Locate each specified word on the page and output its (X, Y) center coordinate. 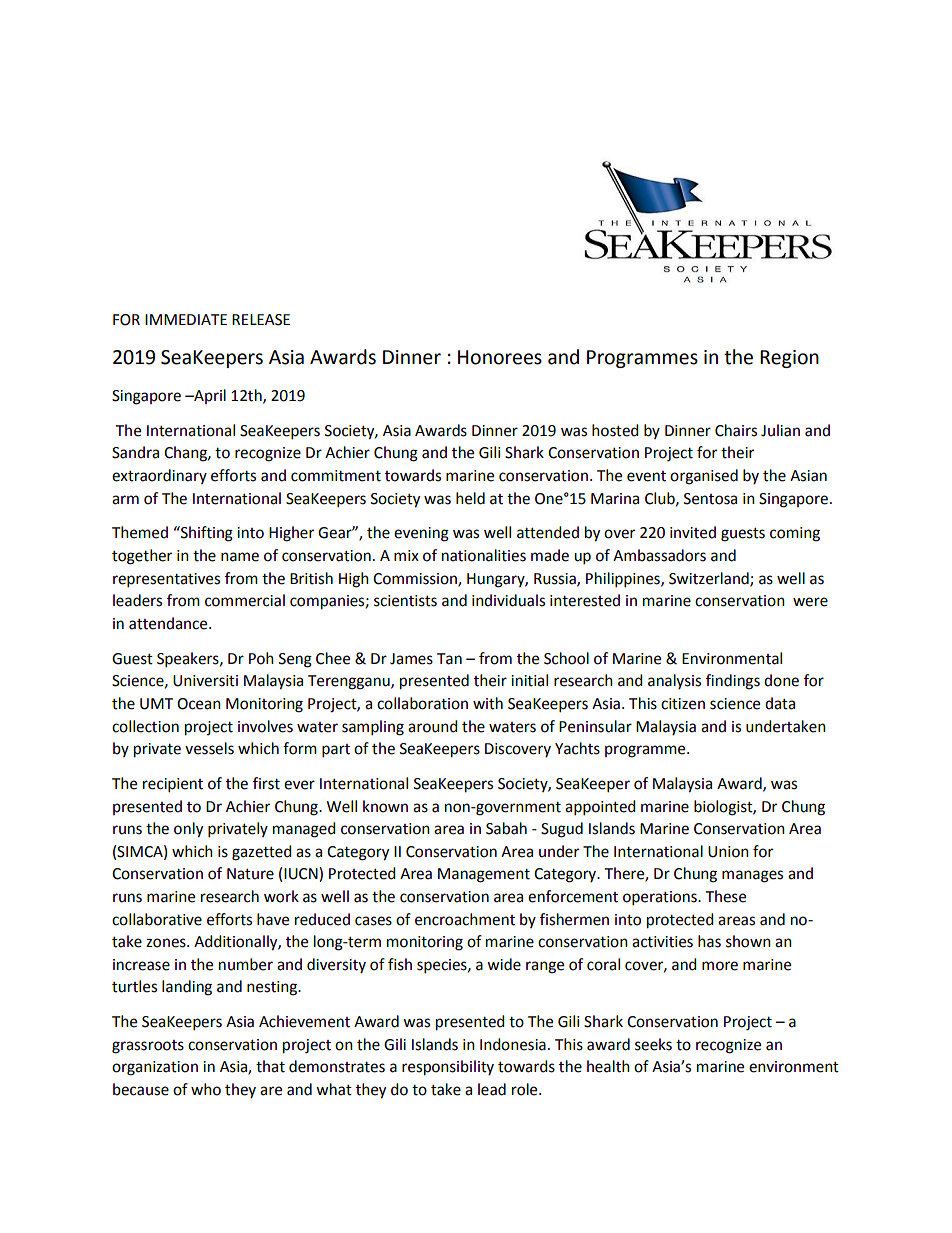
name (240, 557)
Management (484, 875)
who (206, 1089)
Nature (250, 874)
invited (693, 532)
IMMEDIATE (186, 319)
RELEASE (261, 320)
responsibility (448, 1068)
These (726, 896)
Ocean (199, 704)
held (470, 498)
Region (789, 359)
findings (733, 682)
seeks (653, 1044)
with (488, 703)
